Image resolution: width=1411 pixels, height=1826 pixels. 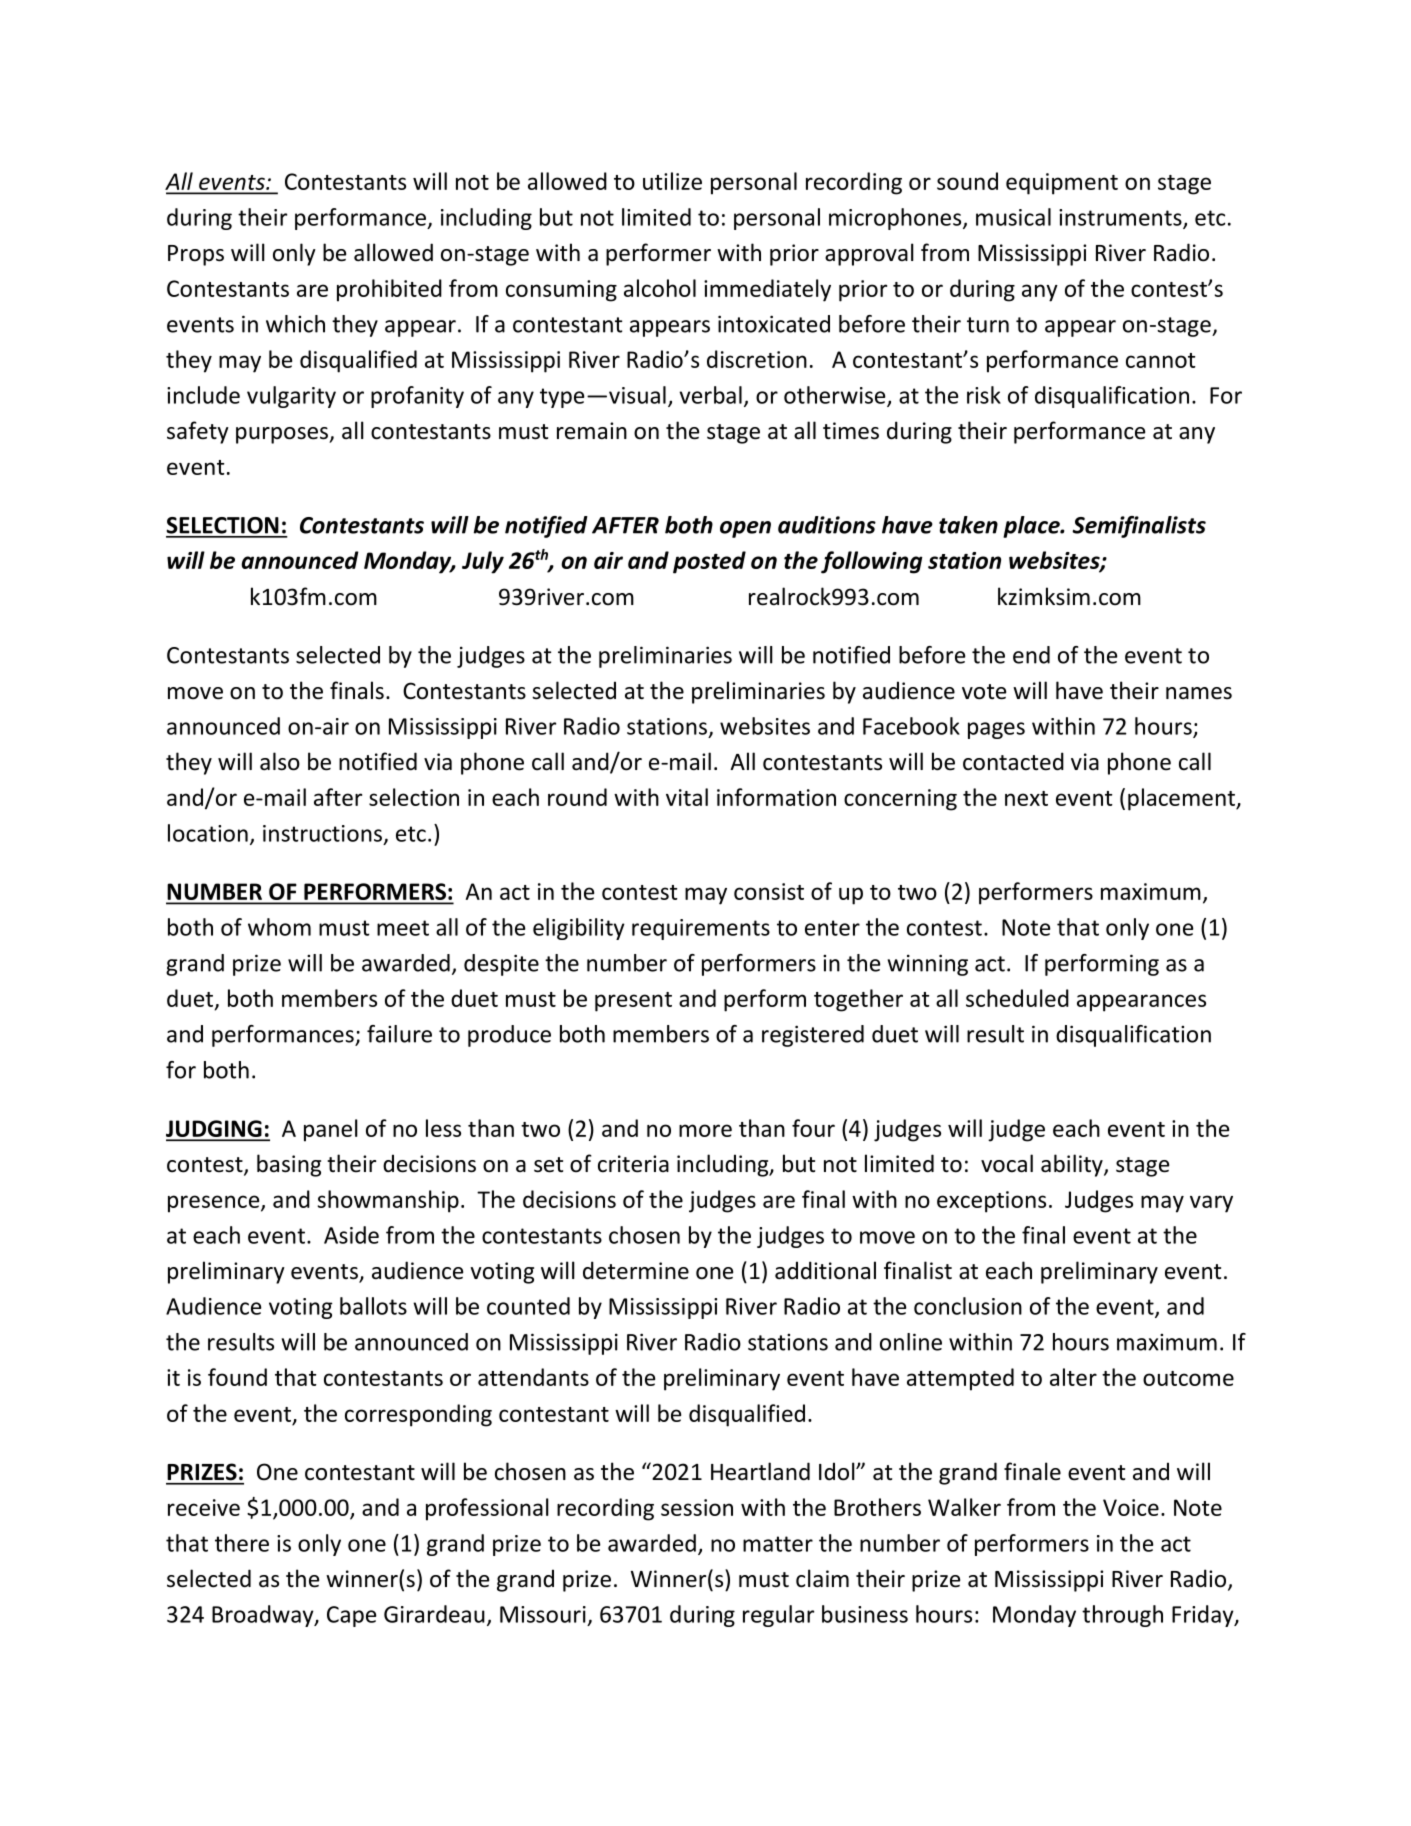 I want to click on matter, so click(x=778, y=1544).
